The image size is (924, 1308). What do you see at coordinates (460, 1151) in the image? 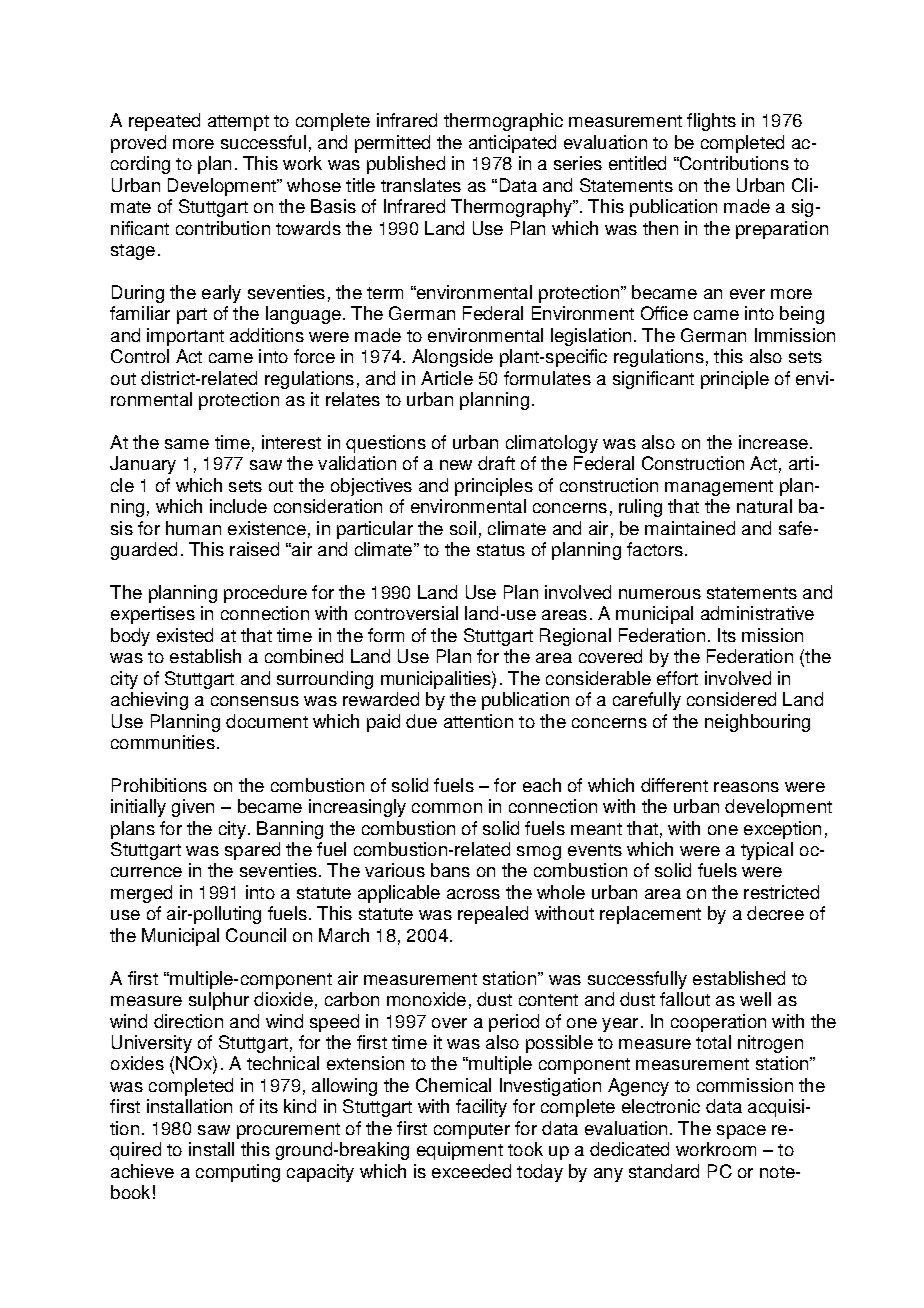
I see `equipment` at bounding box center [460, 1151].
